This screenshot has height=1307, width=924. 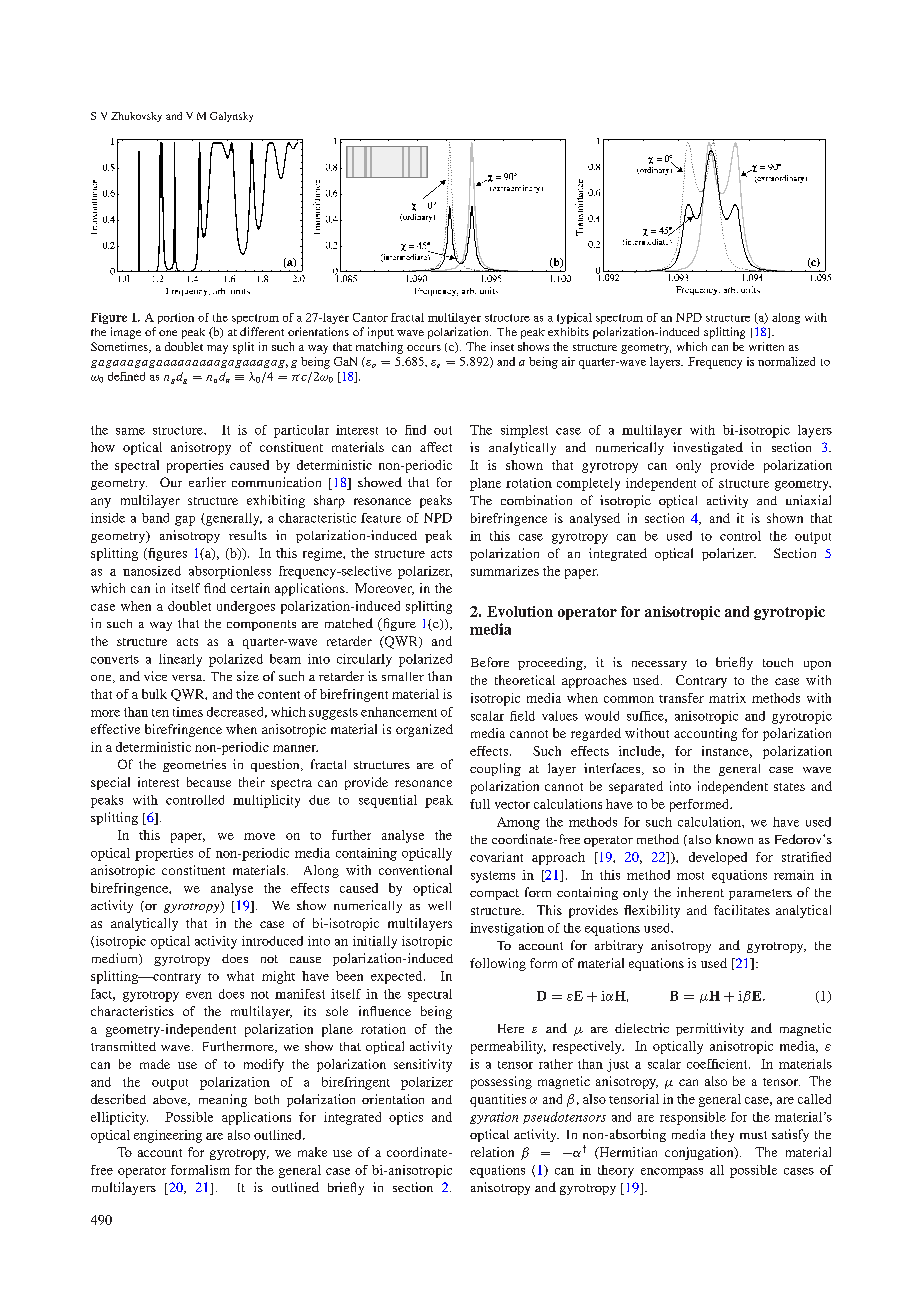 I want to click on engineering, so click(x=168, y=1136).
